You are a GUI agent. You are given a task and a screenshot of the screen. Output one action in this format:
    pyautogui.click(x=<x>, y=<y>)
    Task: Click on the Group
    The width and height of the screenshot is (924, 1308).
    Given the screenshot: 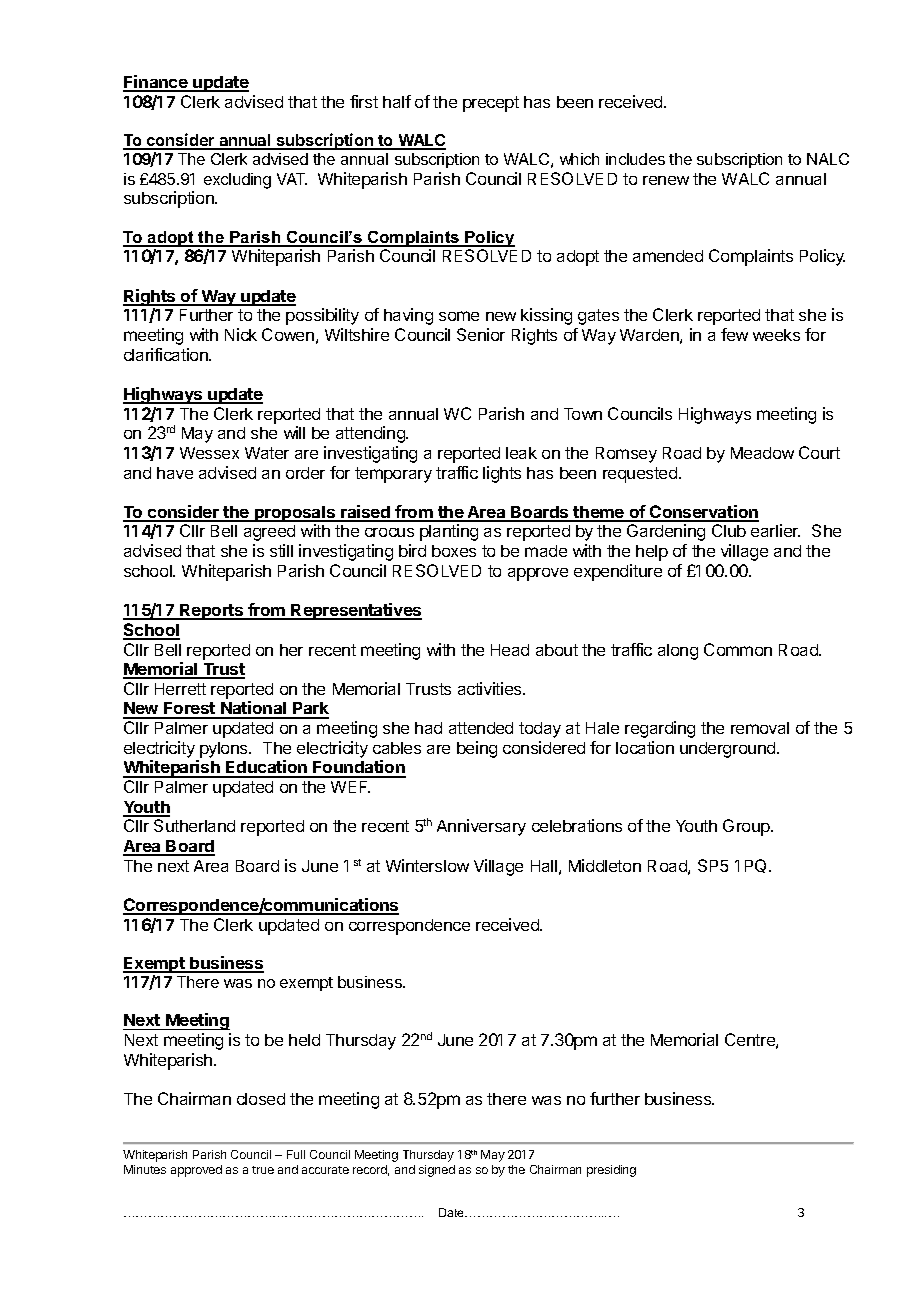 What is the action you would take?
    pyautogui.click(x=747, y=827)
